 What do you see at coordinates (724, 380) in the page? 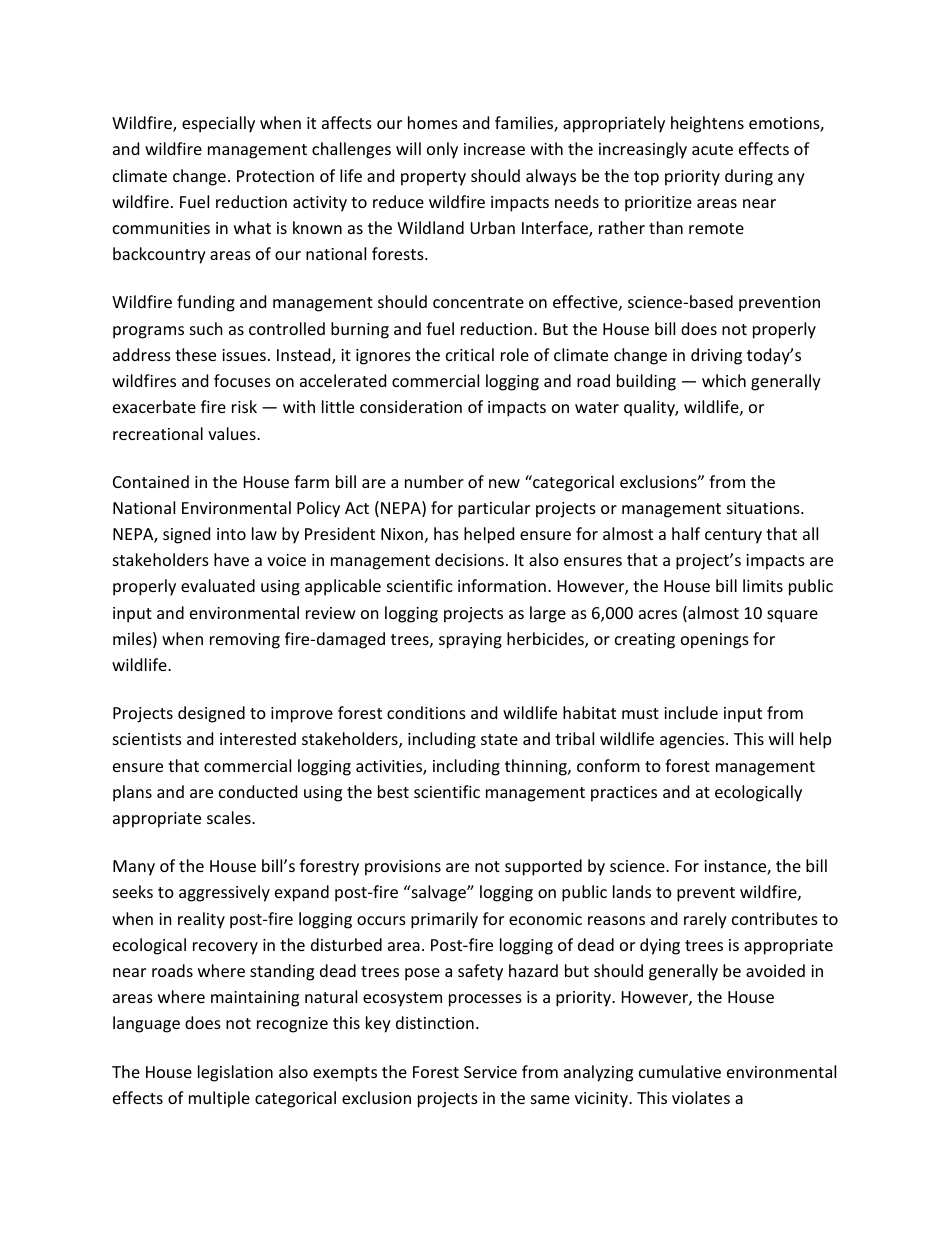
I see `which` at bounding box center [724, 380].
